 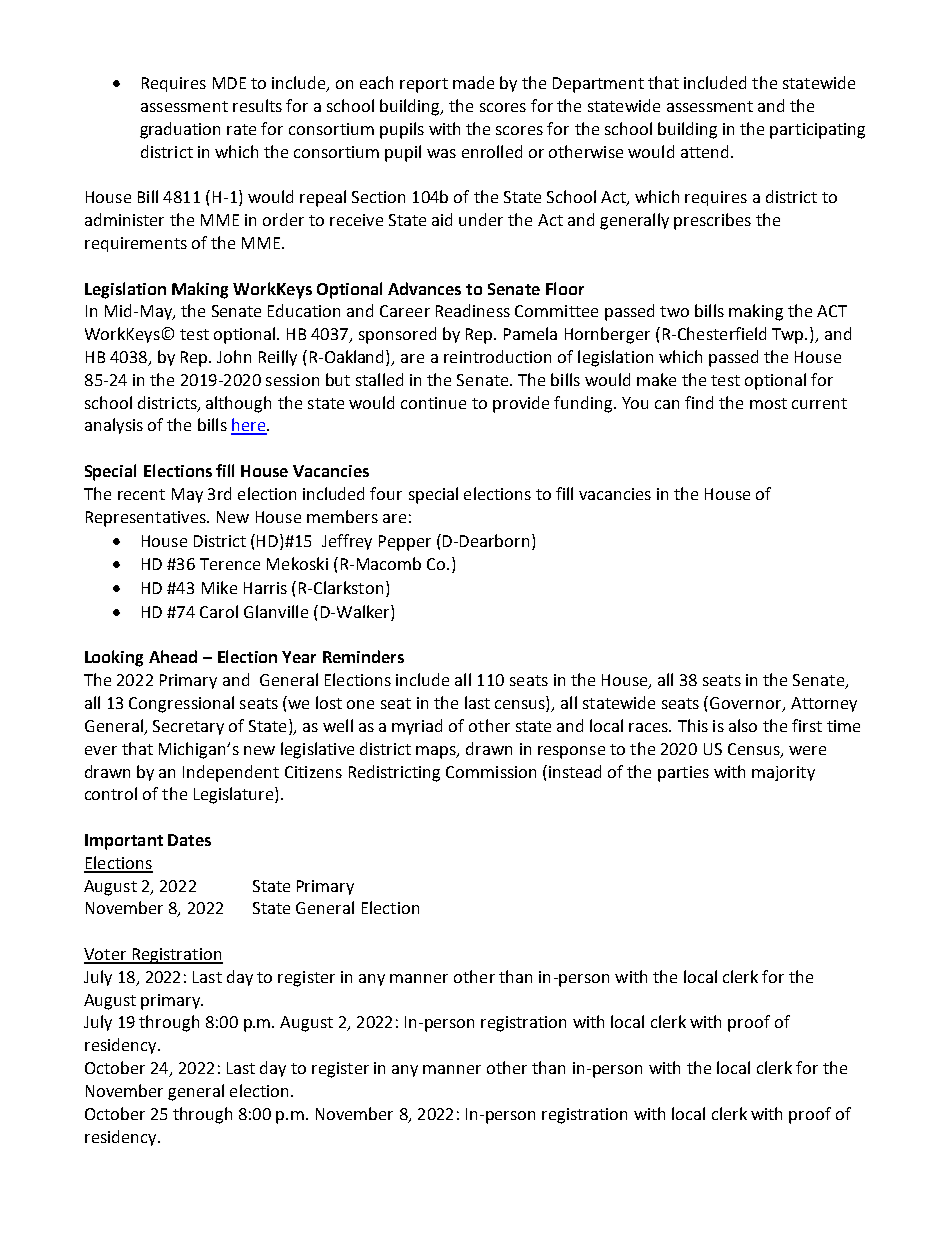 I want to click on also, so click(x=743, y=725).
